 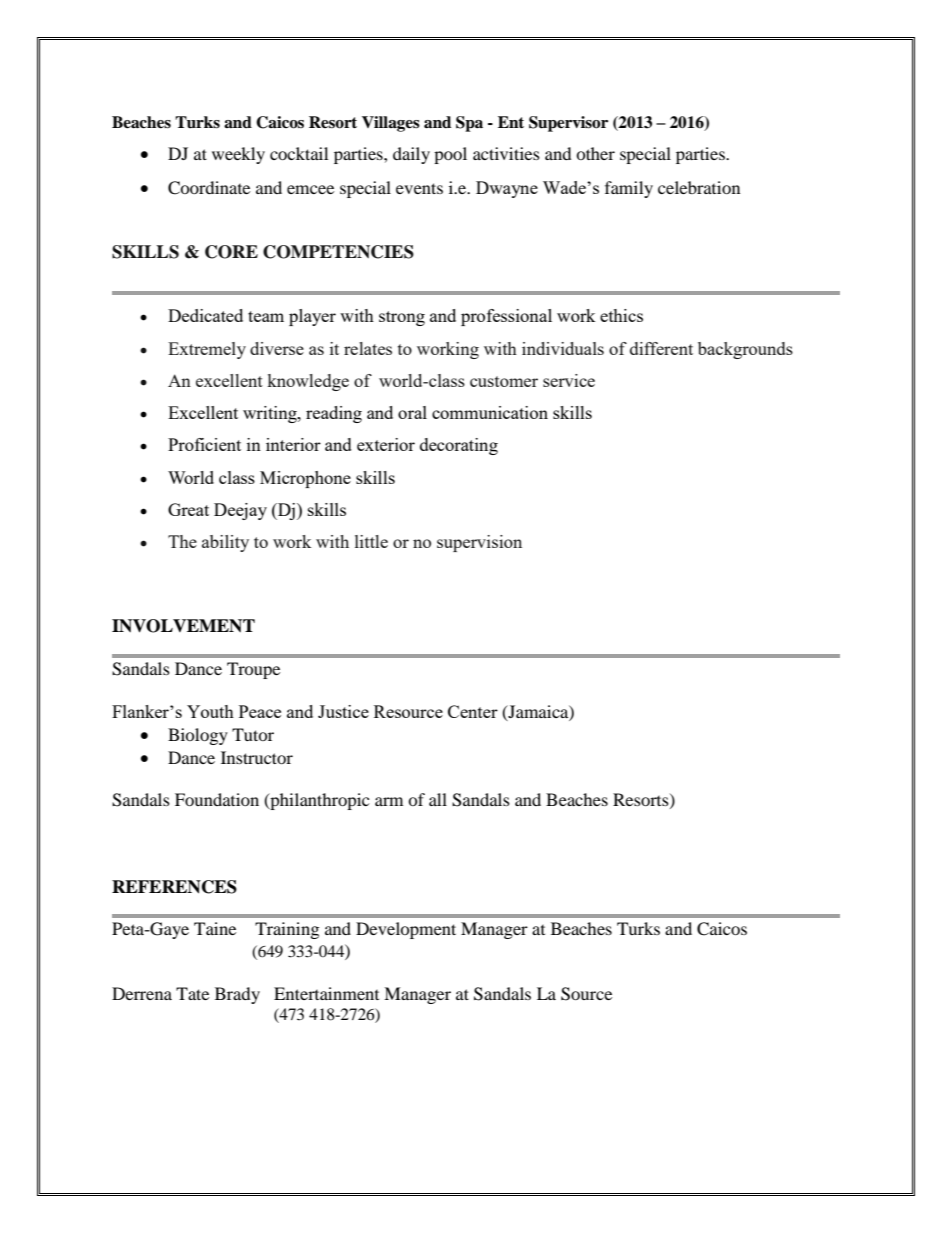 What do you see at coordinates (438, 799) in the document?
I see `all` at bounding box center [438, 799].
